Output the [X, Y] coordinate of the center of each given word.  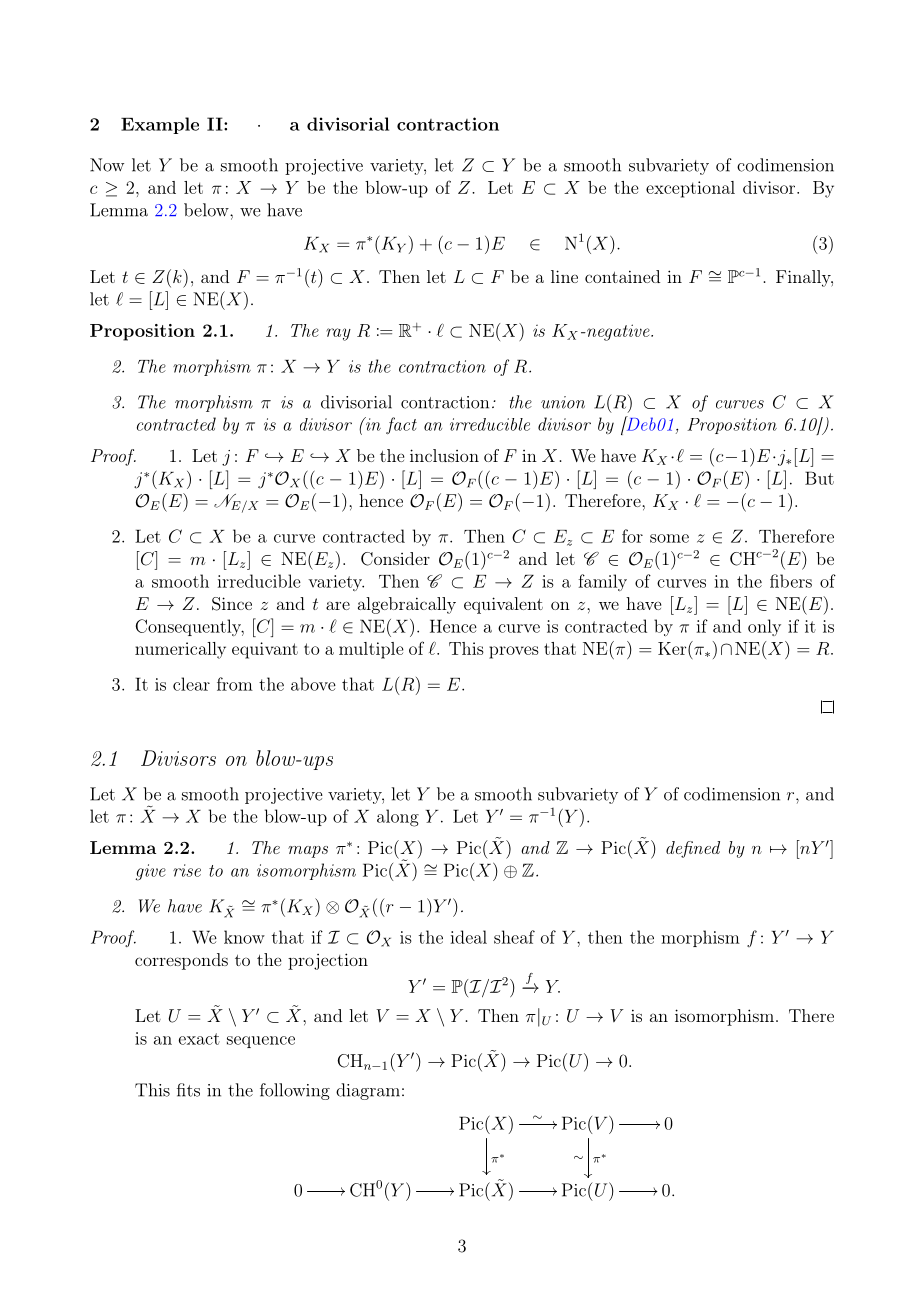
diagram [368, 1091]
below [207, 210]
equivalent [503, 605]
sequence [261, 1042]
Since [232, 604]
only [764, 627]
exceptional [690, 189]
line [564, 276]
